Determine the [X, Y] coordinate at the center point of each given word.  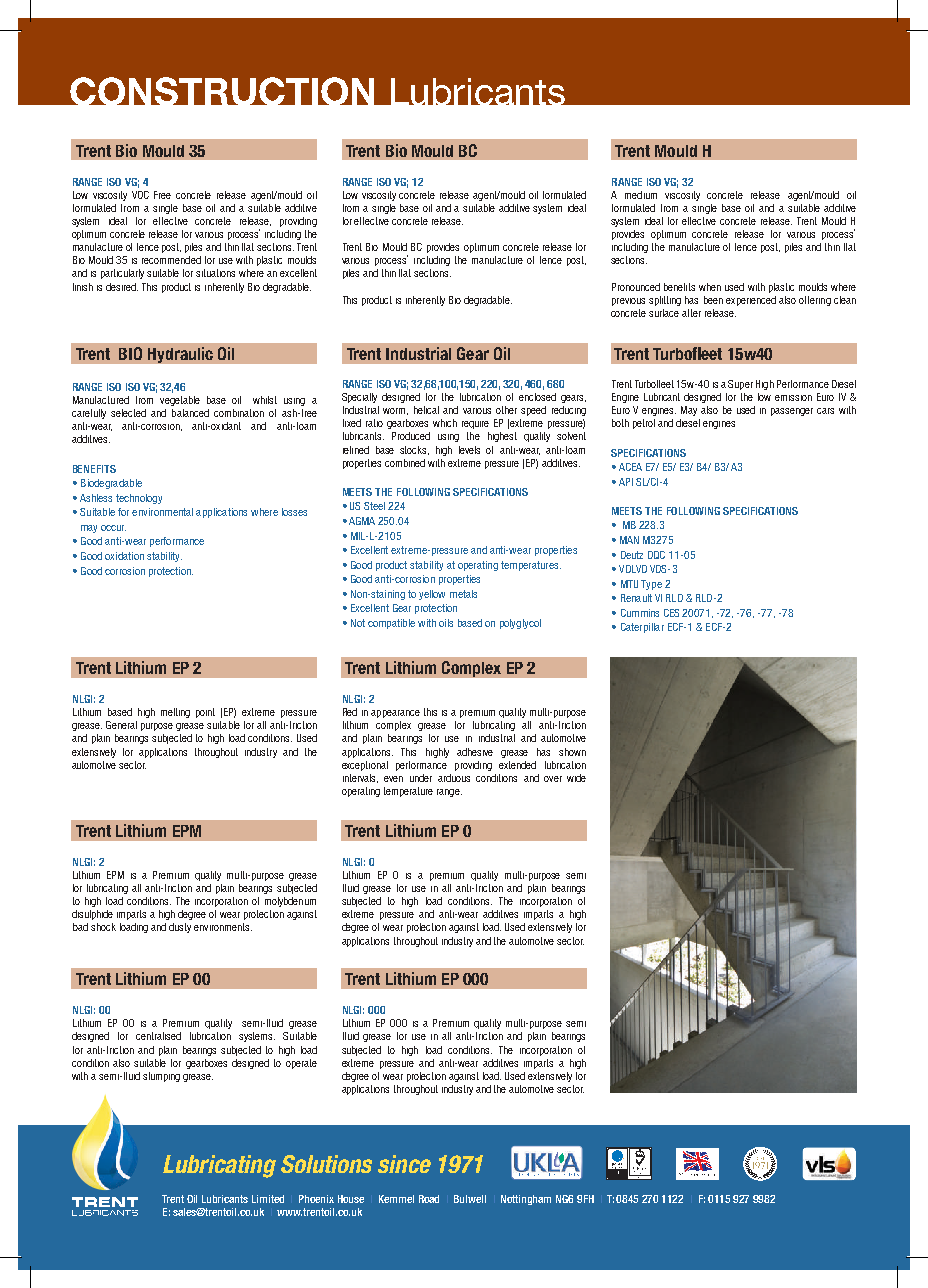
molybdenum [290, 902]
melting [175, 713]
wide [576, 778]
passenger [792, 412]
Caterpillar [642, 628]
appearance [395, 714]
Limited [268, 1199]
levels [469, 450]
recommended [171, 260]
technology [139, 499]
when [710, 287]
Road [429, 1199]
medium [641, 195]
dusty [180, 928]
